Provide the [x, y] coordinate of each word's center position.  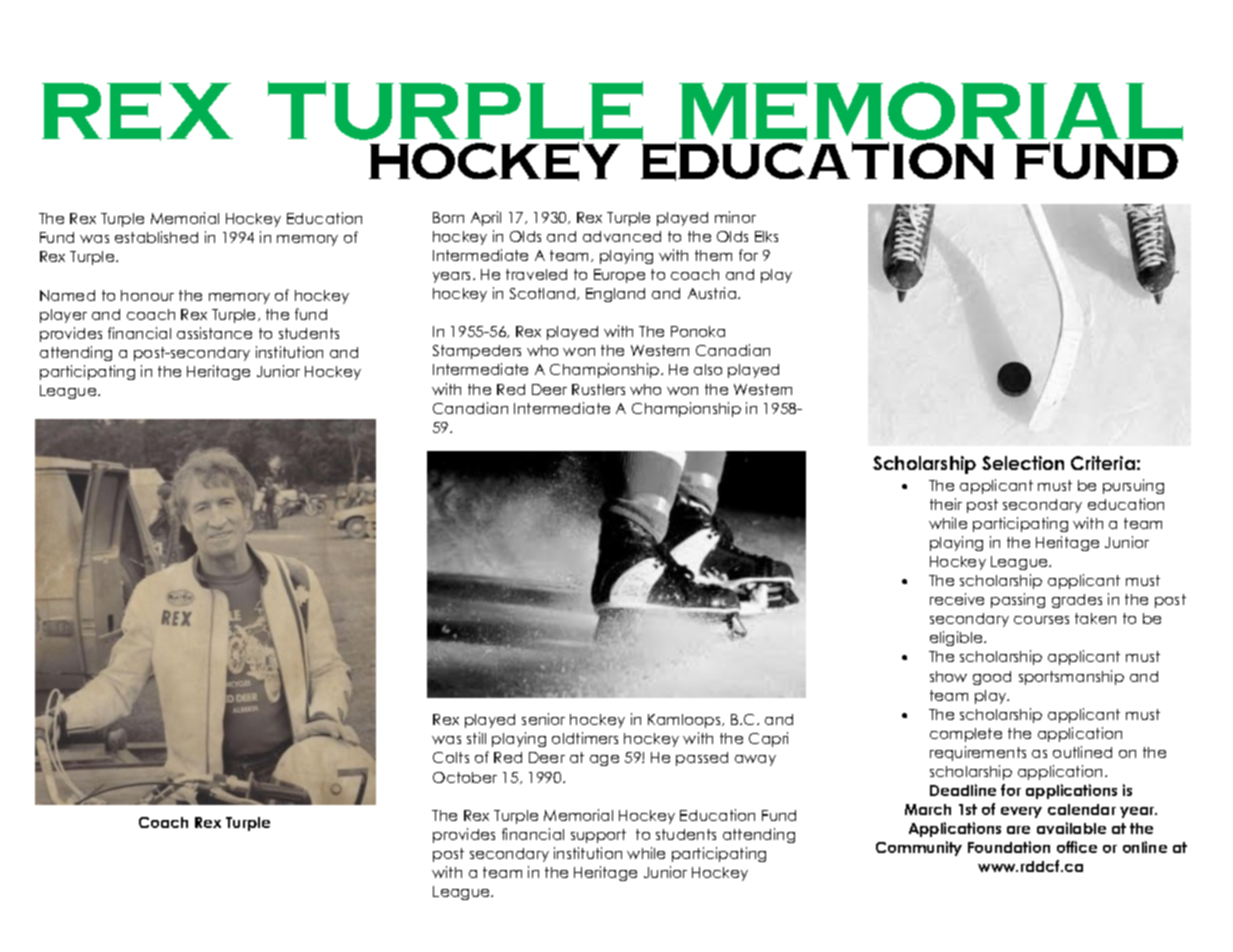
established [156, 237]
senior [543, 719]
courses [1041, 620]
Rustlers [598, 389]
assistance [214, 333]
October [465, 777]
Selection [1023, 463]
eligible [957, 638]
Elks [766, 236]
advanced [622, 236]
